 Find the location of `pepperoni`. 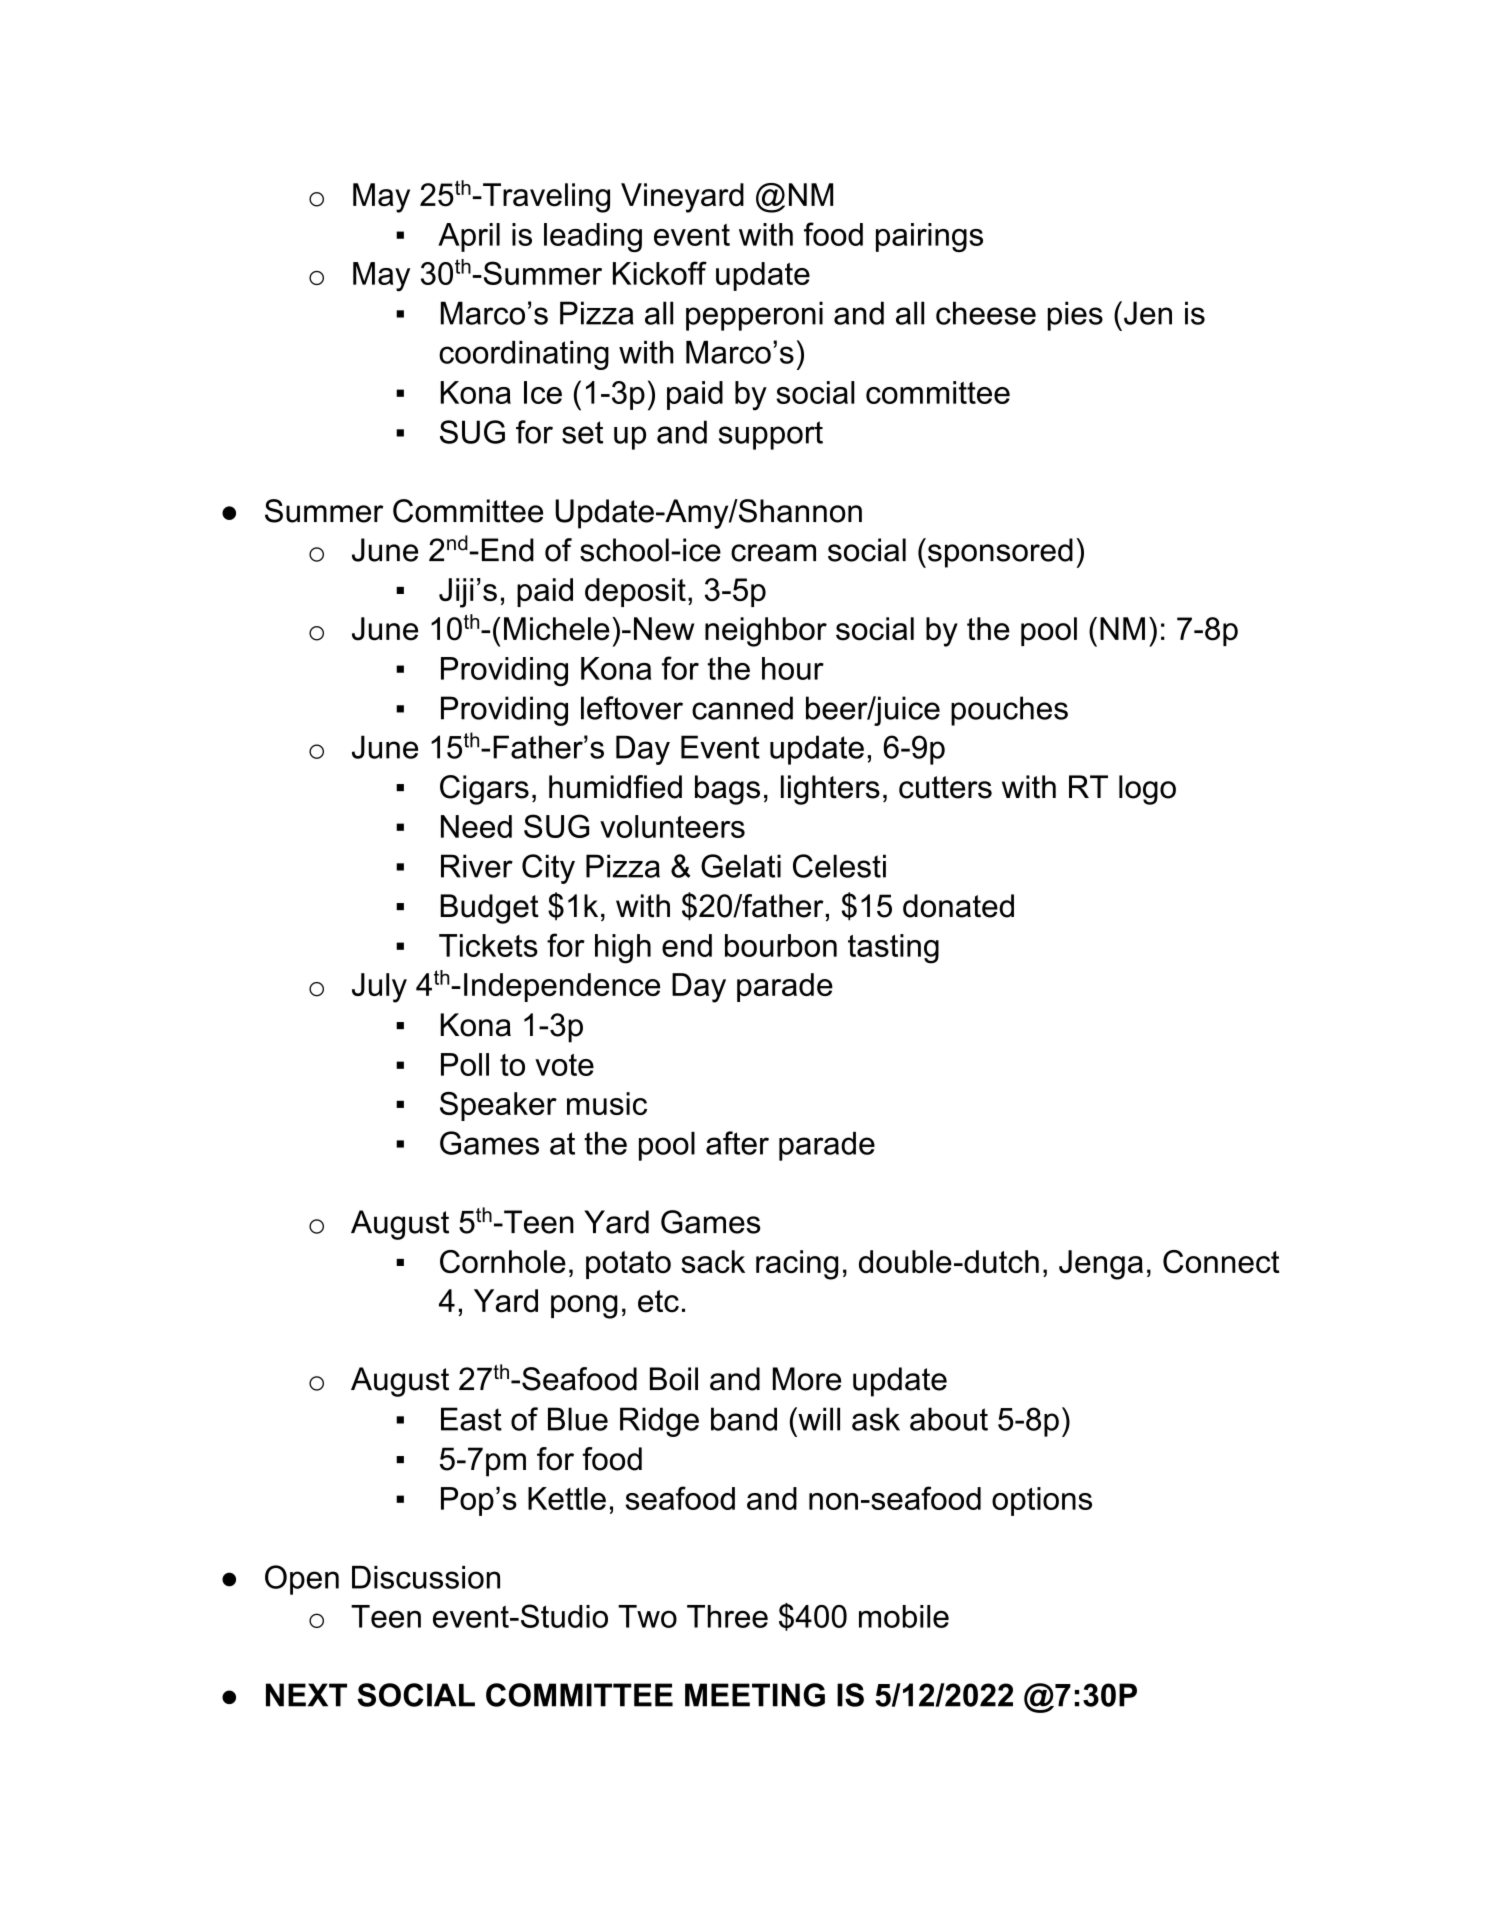

pepperoni is located at coordinates (754, 316).
